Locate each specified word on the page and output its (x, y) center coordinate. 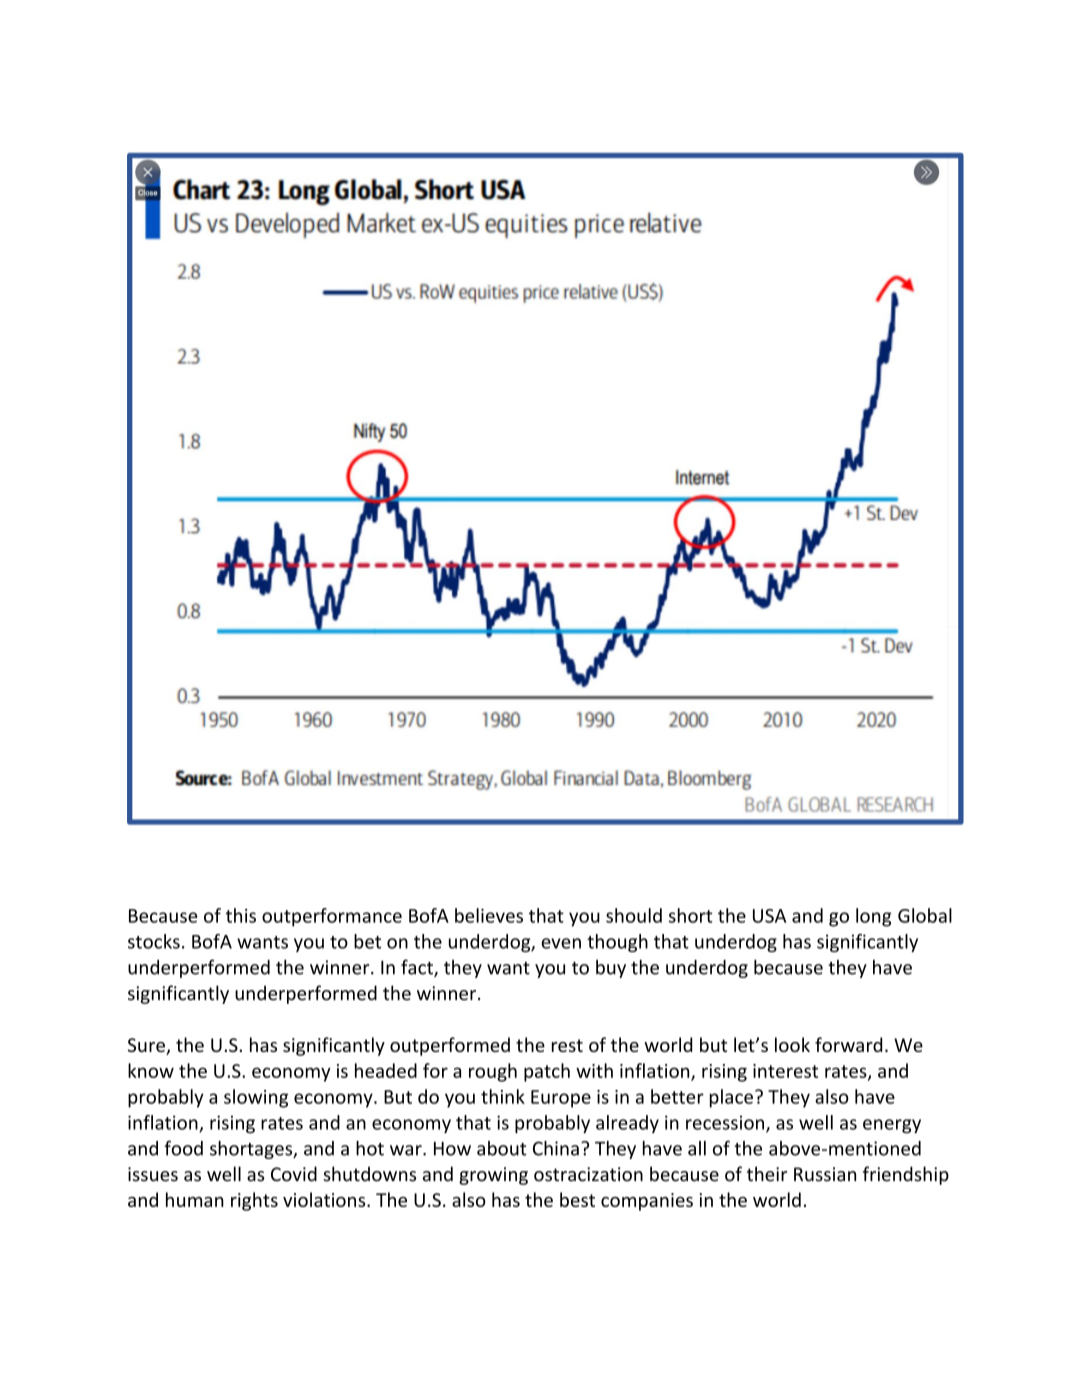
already (627, 1124)
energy (892, 1126)
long (874, 917)
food (183, 1148)
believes (489, 915)
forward (848, 1044)
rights (254, 1201)
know (151, 1070)
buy (611, 969)
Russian (825, 1174)
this (241, 915)
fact (418, 968)
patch (547, 1072)
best (577, 1199)
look (792, 1044)
